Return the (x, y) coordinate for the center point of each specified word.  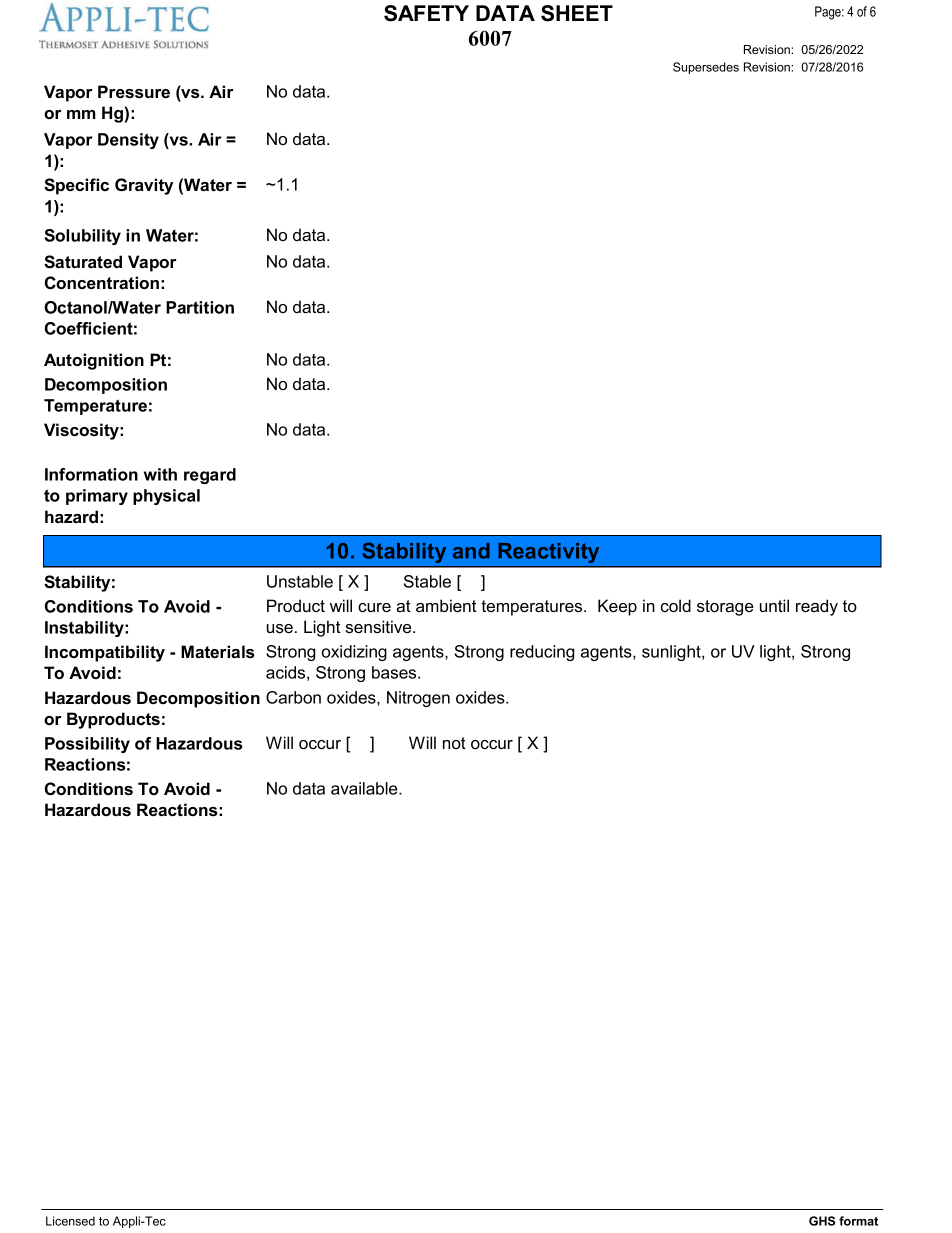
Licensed (70, 1221)
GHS (822, 1221)
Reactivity (548, 553)
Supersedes (706, 68)
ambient (446, 605)
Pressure (134, 91)
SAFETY (426, 13)
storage (725, 608)
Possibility (87, 745)
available (365, 788)
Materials (218, 651)
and (471, 551)
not (454, 743)
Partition (200, 307)
